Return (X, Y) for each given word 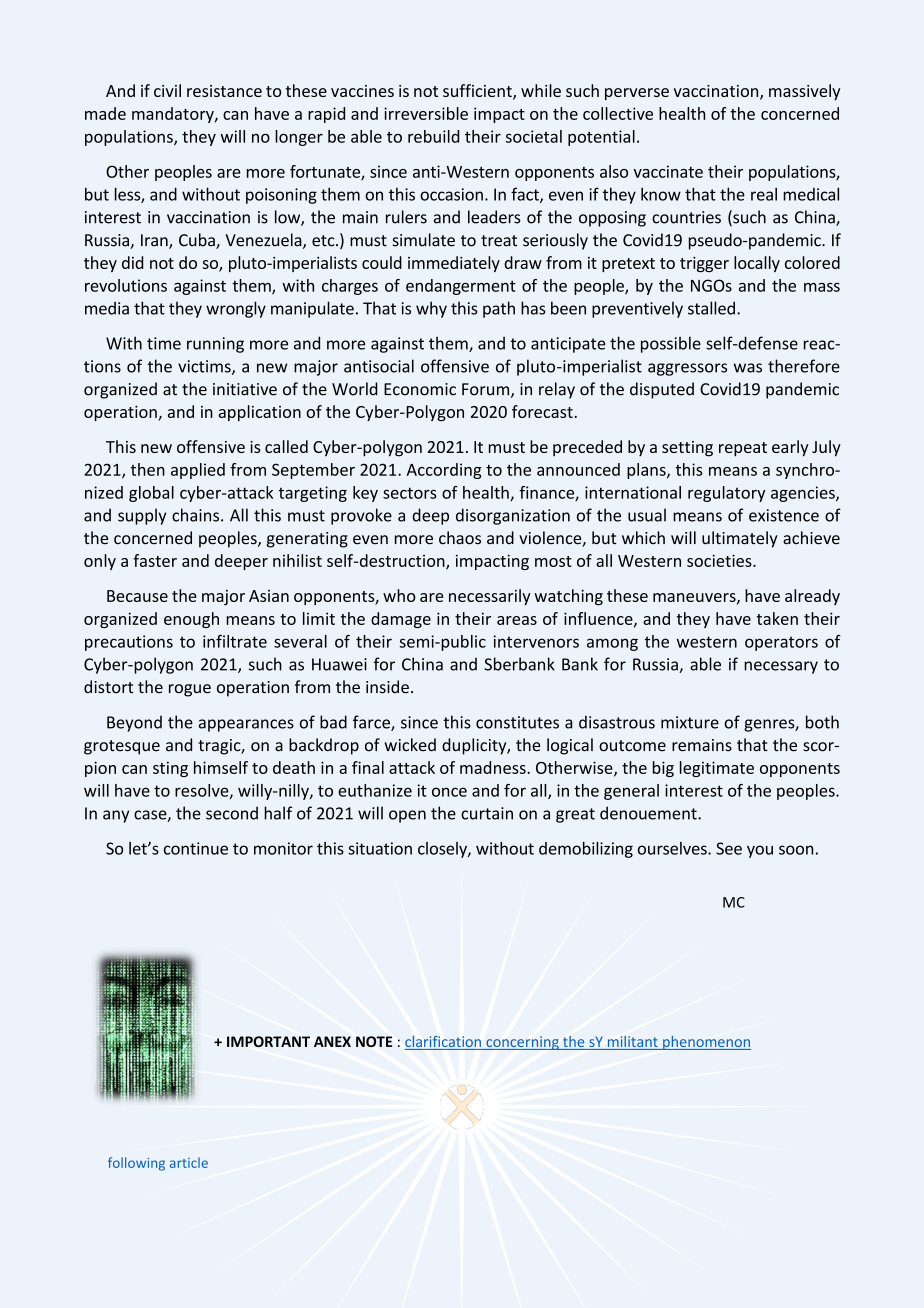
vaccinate (668, 171)
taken (777, 618)
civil (167, 90)
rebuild (434, 136)
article (189, 1162)
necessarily (490, 597)
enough (191, 620)
